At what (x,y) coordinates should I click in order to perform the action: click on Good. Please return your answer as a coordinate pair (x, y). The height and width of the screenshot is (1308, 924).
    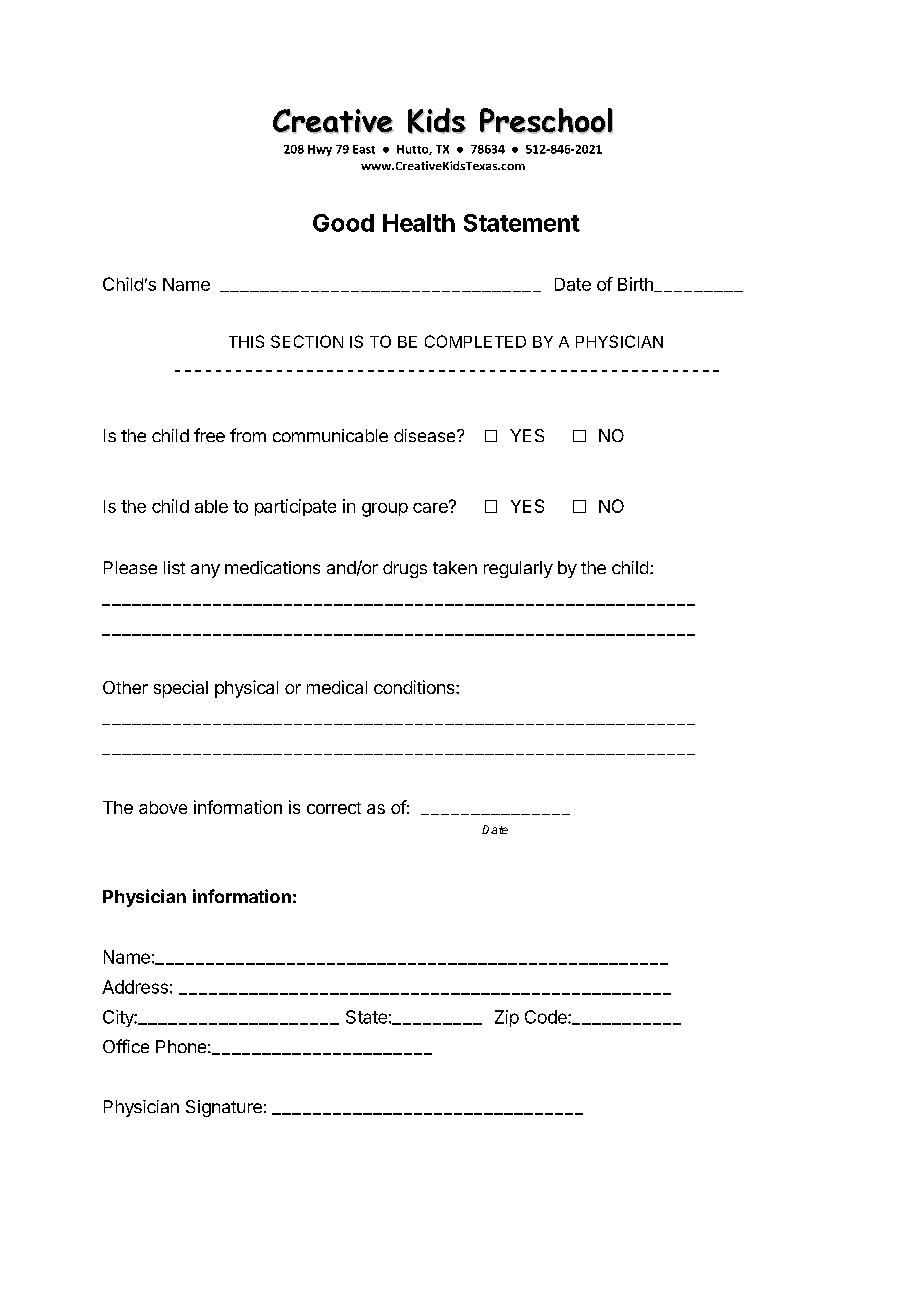
    Looking at the image, I should click on (343, 223).
